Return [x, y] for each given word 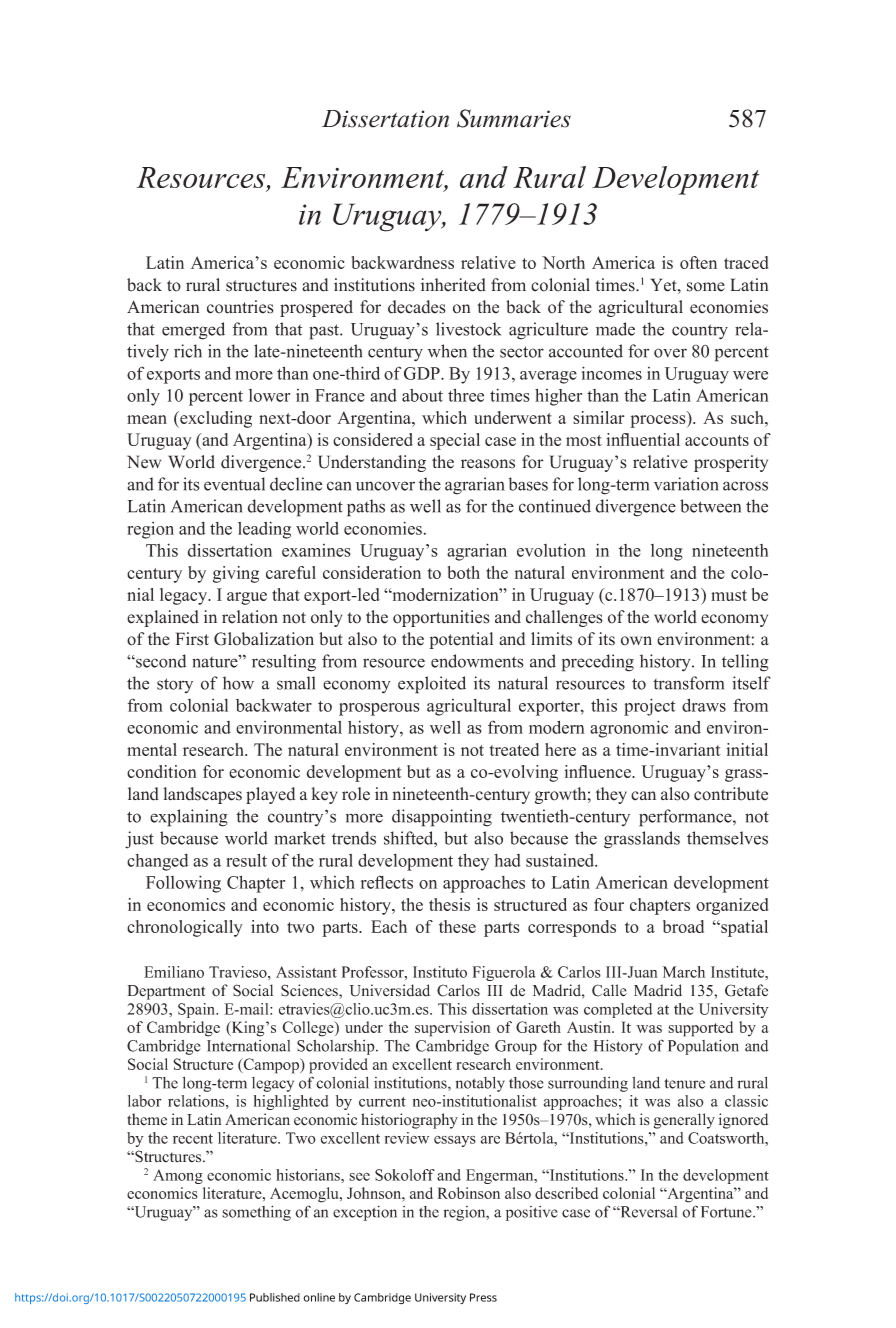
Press [483, 1297]
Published [275, 1297]
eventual [234, 484]
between [710, 506]
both [464, 572]
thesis [449, 904]
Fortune [727, 1212]
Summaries [514, 118]
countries [240, 307]
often [698, 262]
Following [183, 884]
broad [683, 926]
